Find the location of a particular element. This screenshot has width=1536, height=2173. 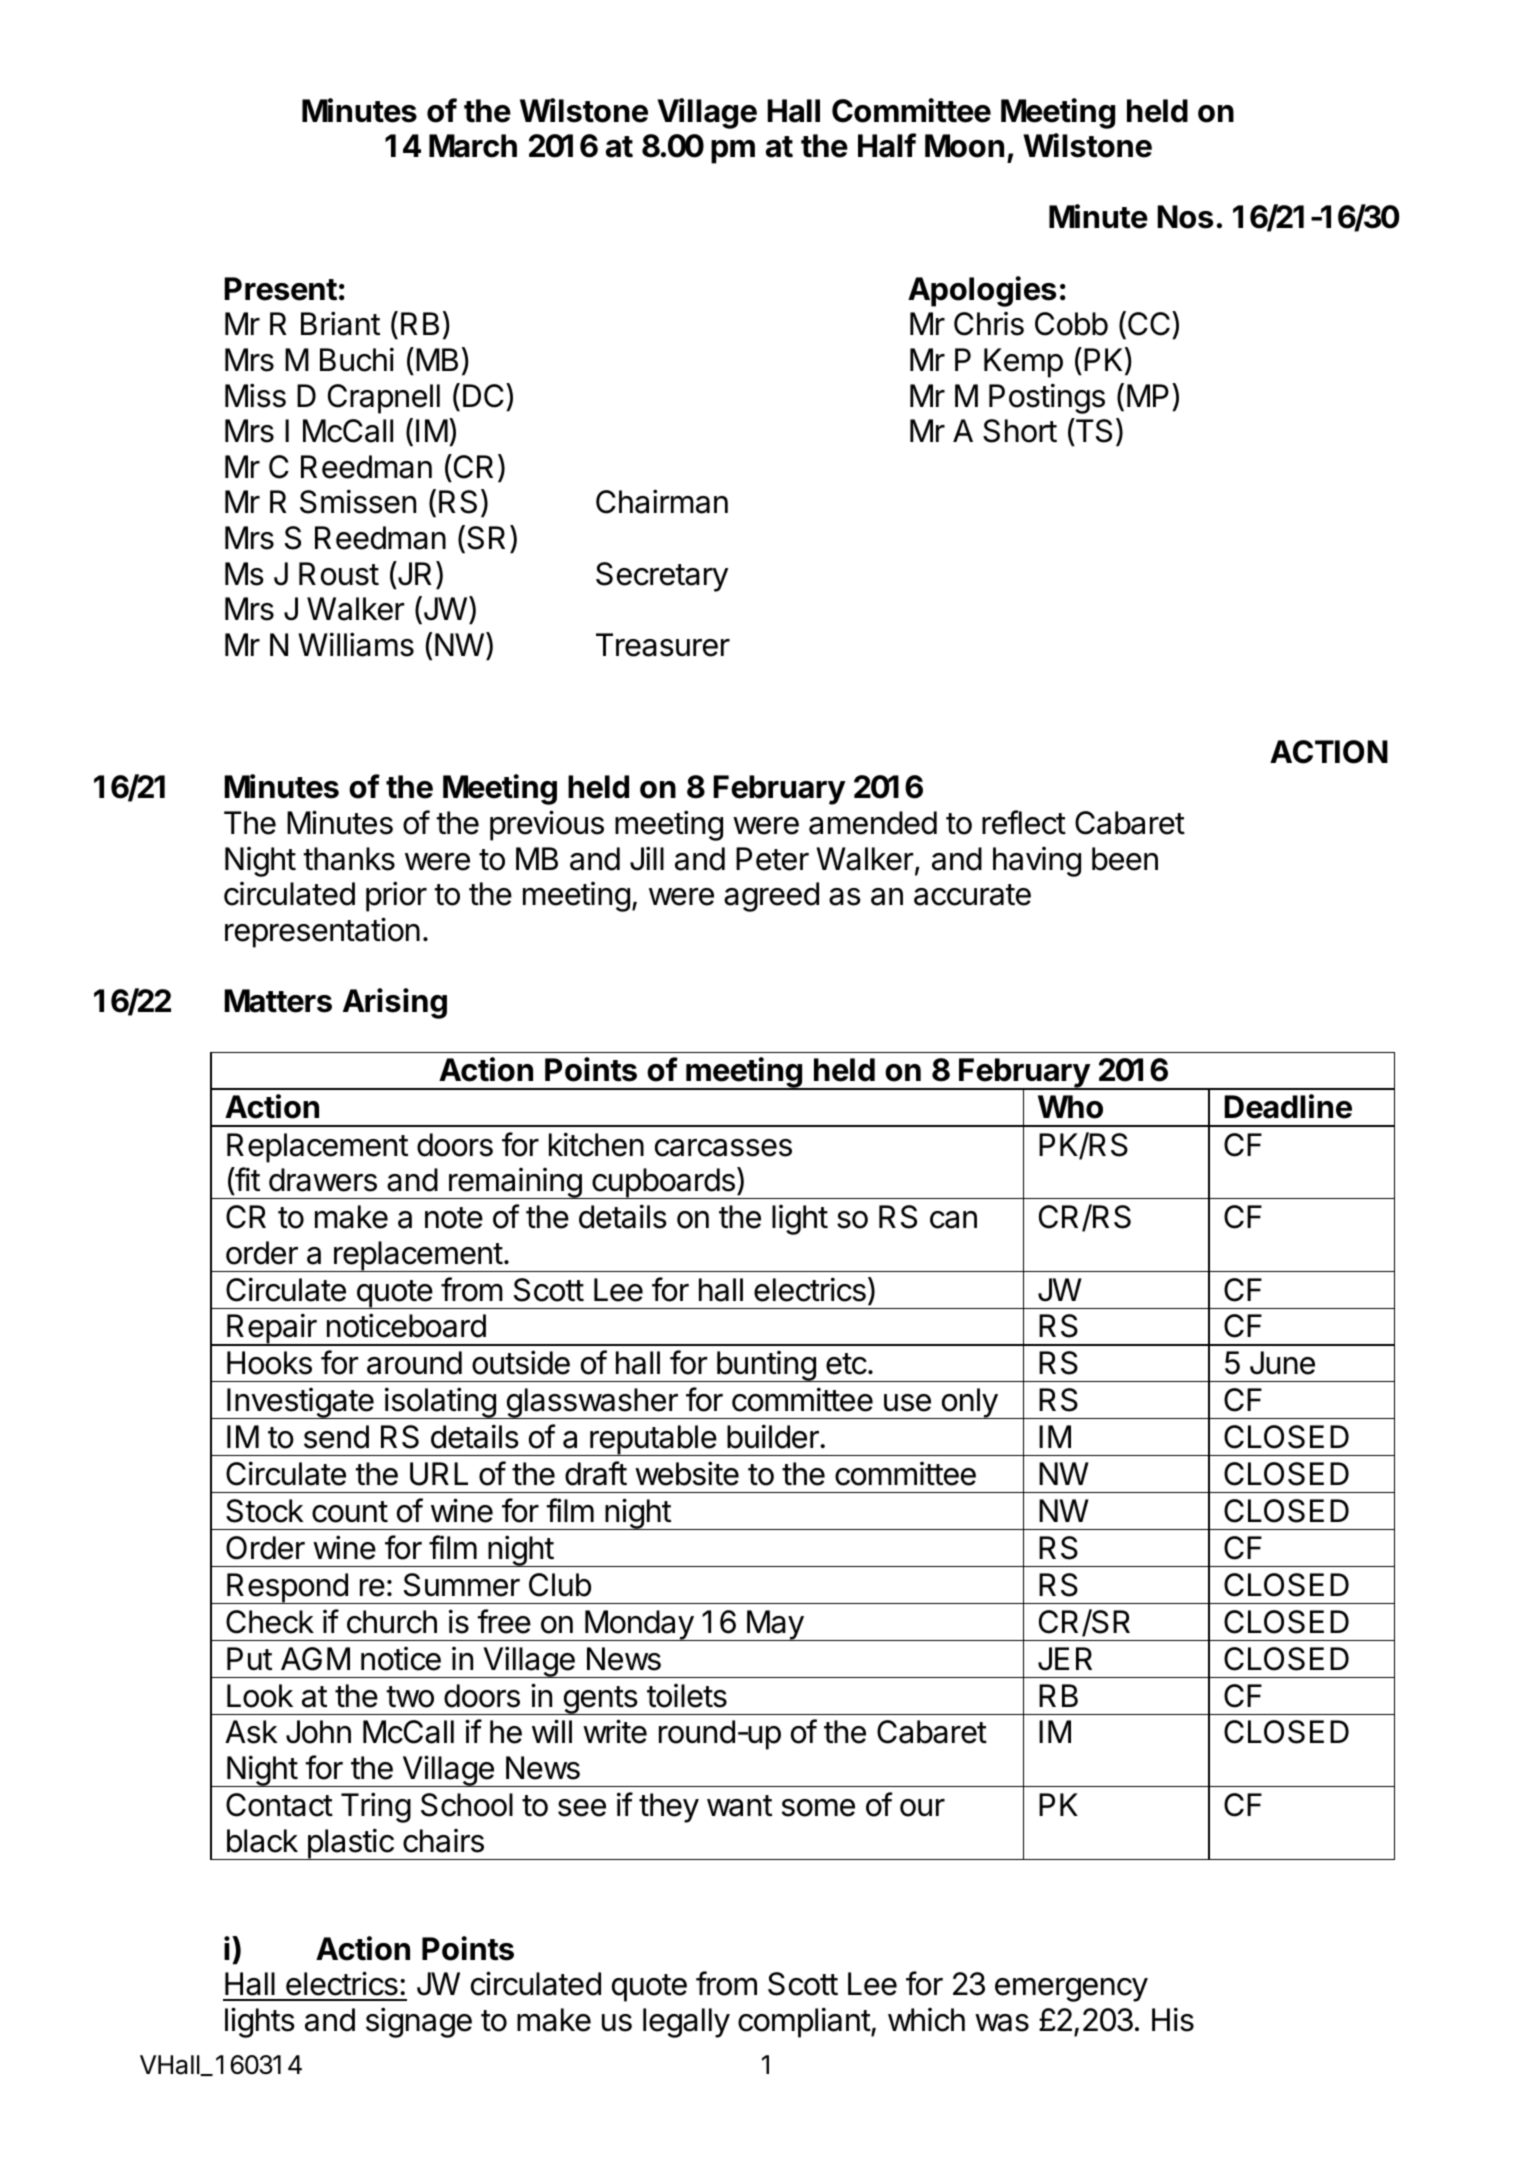

Nos is located at coordinates (1185, 217).
